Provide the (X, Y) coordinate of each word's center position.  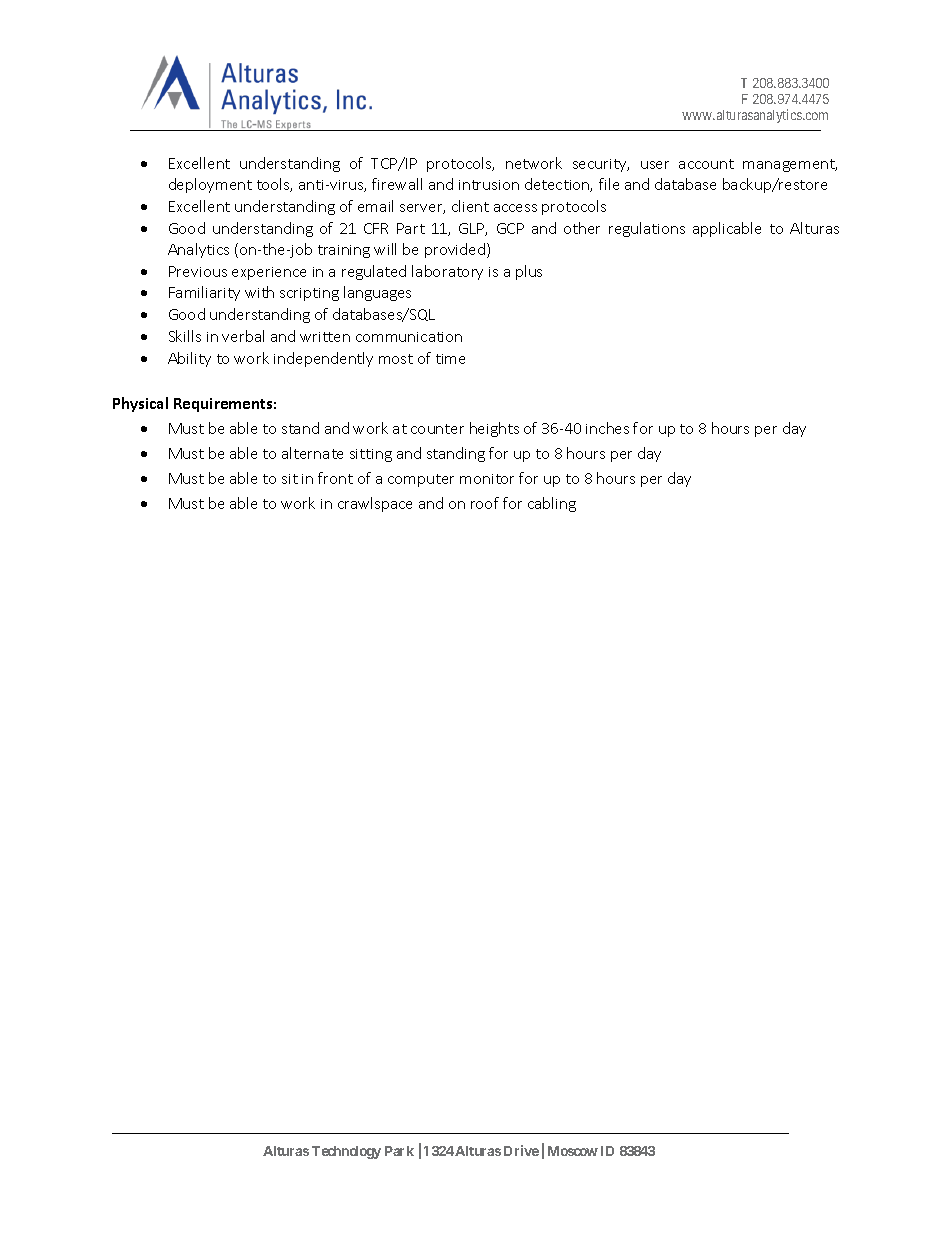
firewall (397, 184)
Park (399, 1151)
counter (437, 429)
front (335, 478)
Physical (140, 404)
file (609, 184)
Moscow (573, 1151)
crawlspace (375, 504)
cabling (552, 504)
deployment (210, 185)
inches (607, 428)
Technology (346, 1152)
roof (485, 503)
